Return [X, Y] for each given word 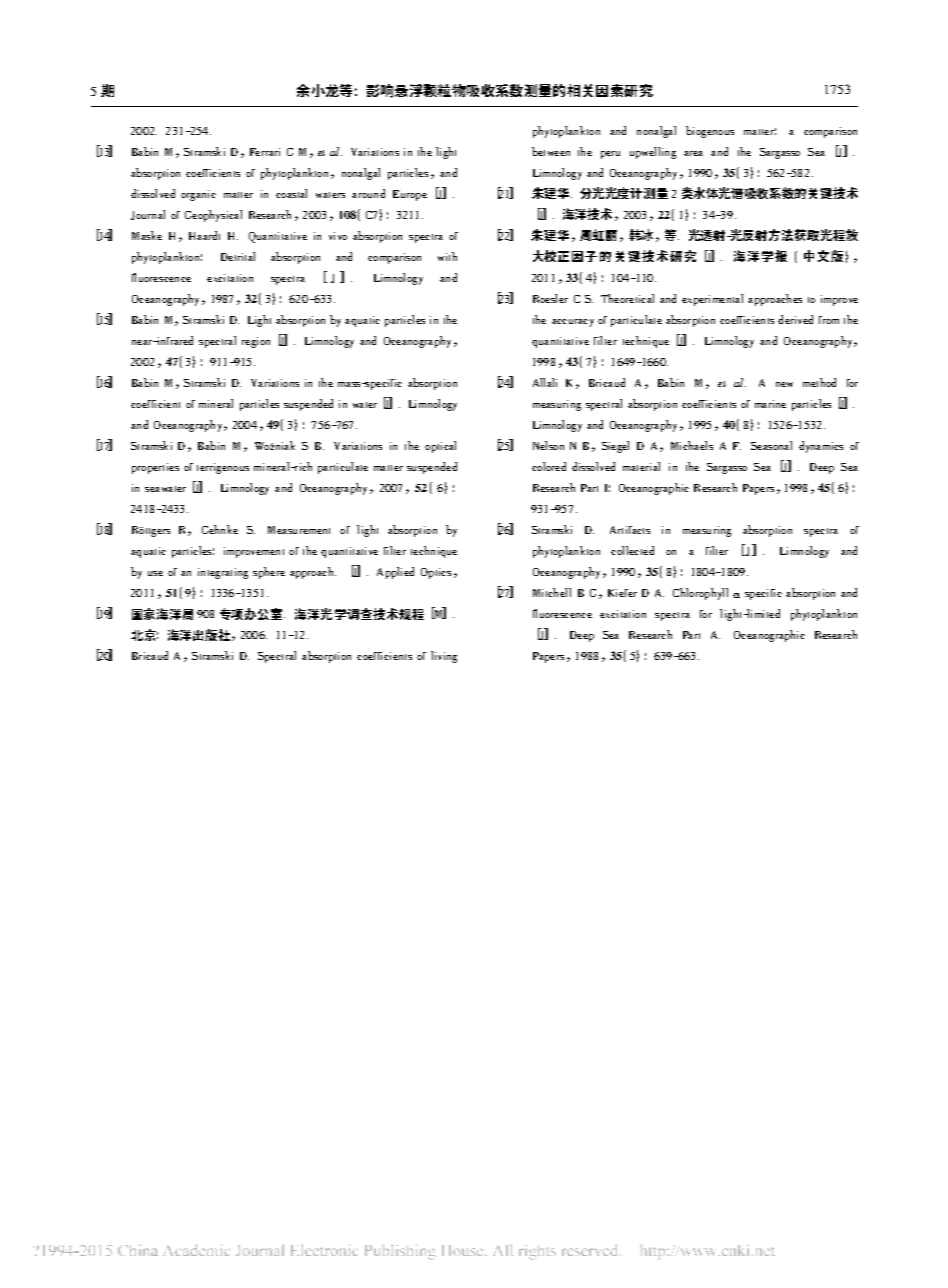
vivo [338, 236]
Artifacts [630, 530]
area [693, 153]
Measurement [299, 530]
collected [632, 550]
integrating [223, 573]
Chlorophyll [700, 594]
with [447, 256]
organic [198, 195]
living [444, 657]
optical [440, 447]
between [551, 151]
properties [155, 468]
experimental [712, 300]
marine [770, 404]
